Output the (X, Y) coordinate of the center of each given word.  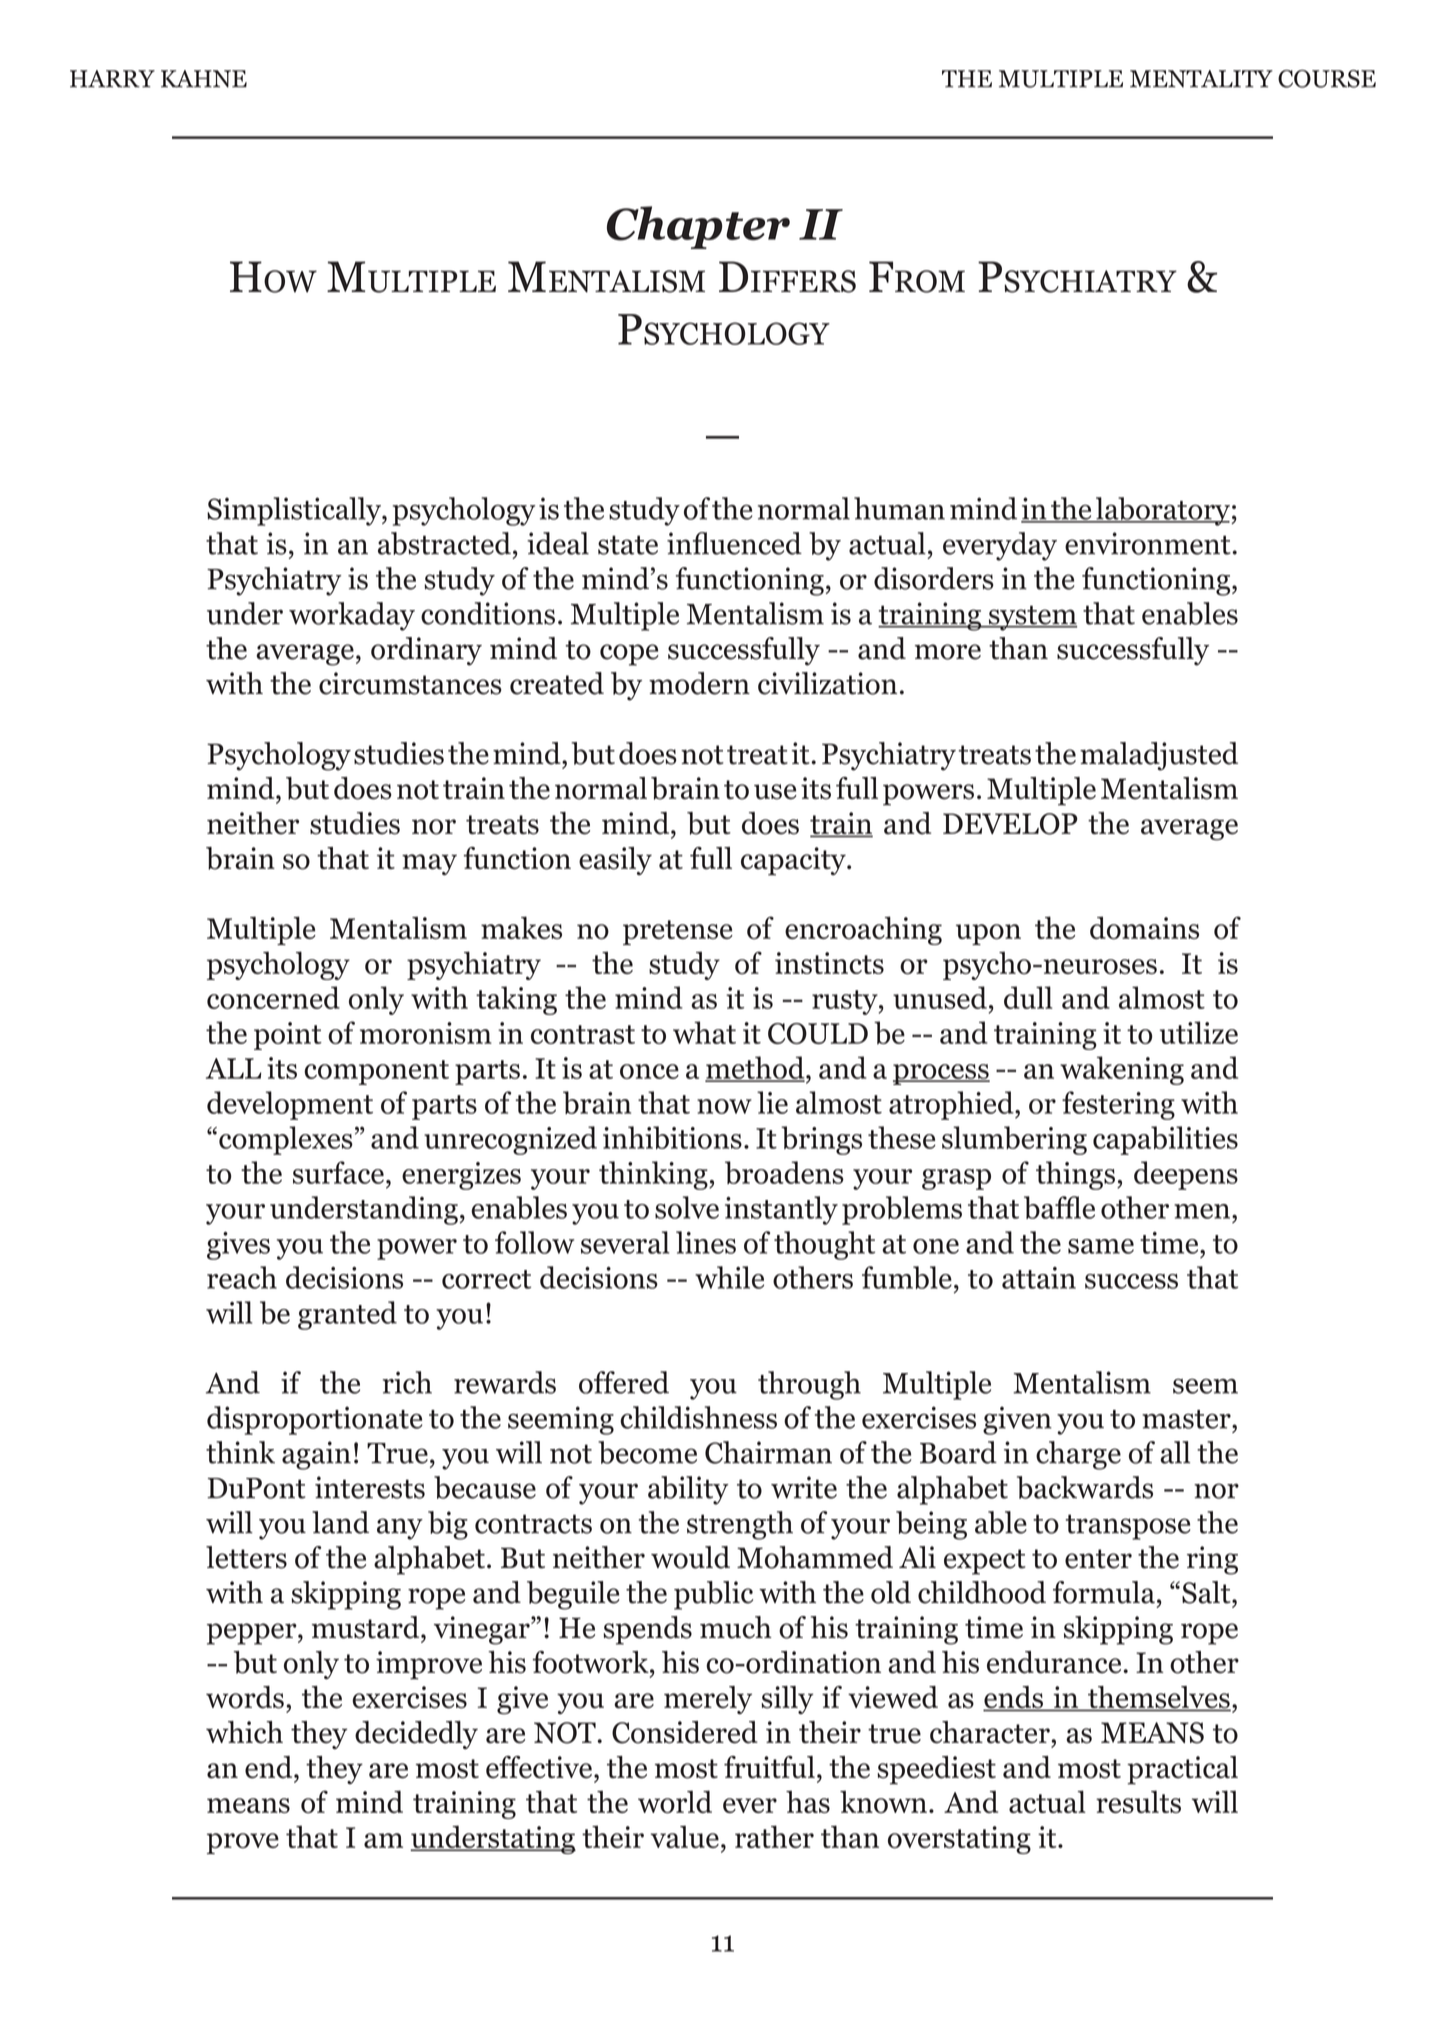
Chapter (698, 227)
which (244, 1732)
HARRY (112, 79)
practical (1182, 1770)
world (675, 1802)
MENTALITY (1201, 79)
